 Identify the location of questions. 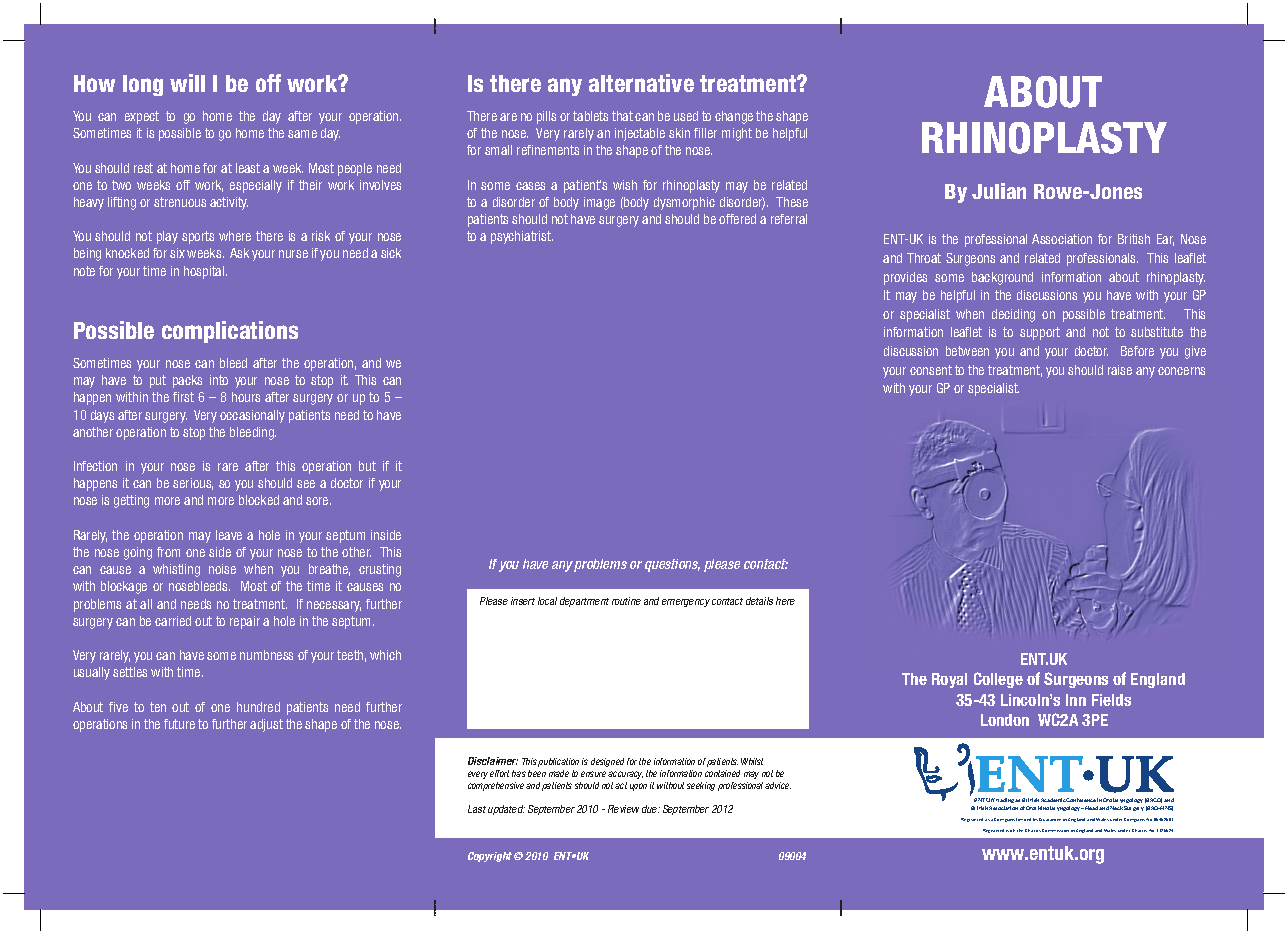
(672, 565).
